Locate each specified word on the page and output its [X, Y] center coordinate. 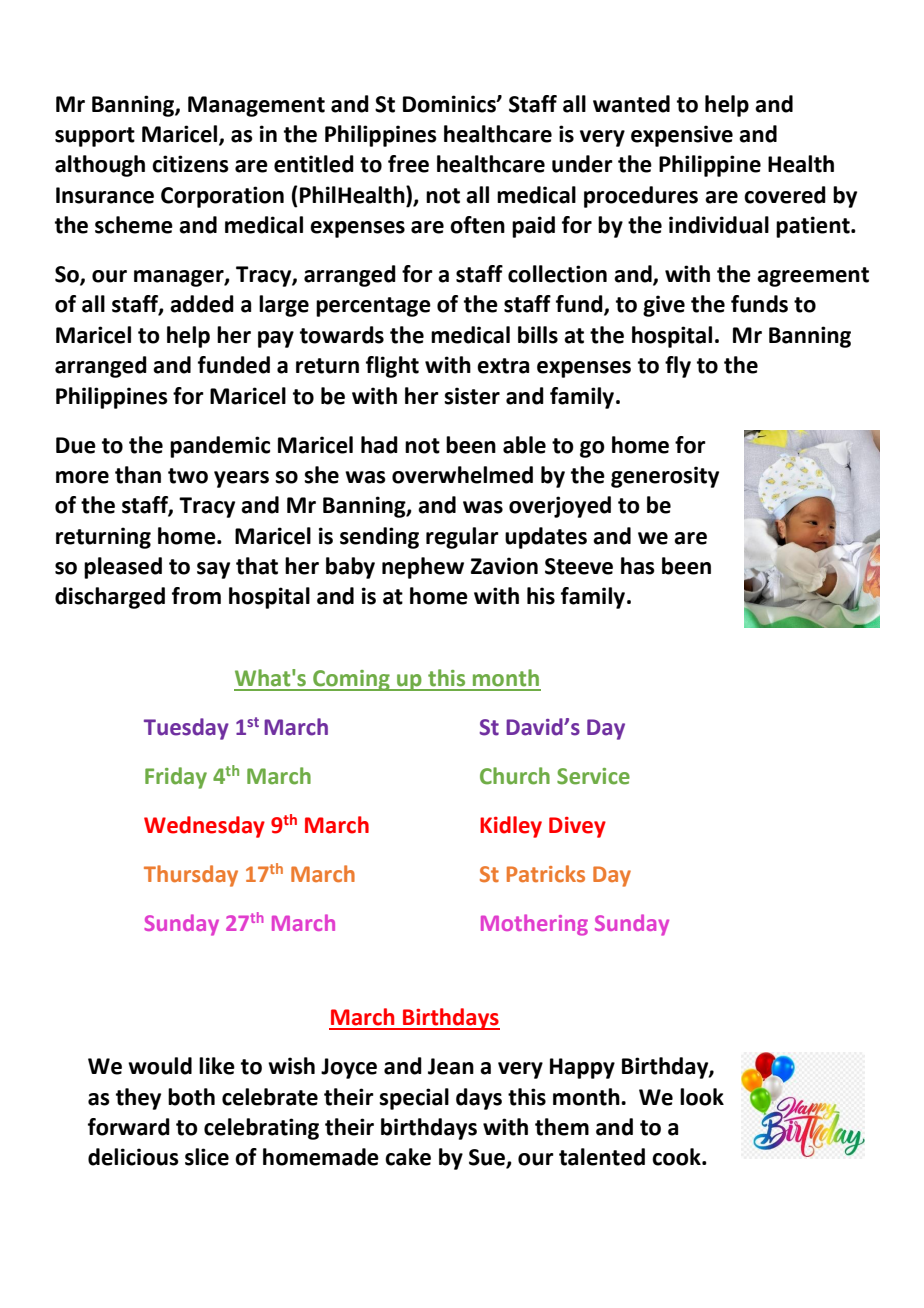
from [196, 596]
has [638, 566]
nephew [423, 568]
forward [129, 1127]
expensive [682, 136]
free [408, 164]
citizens [190, 164]
